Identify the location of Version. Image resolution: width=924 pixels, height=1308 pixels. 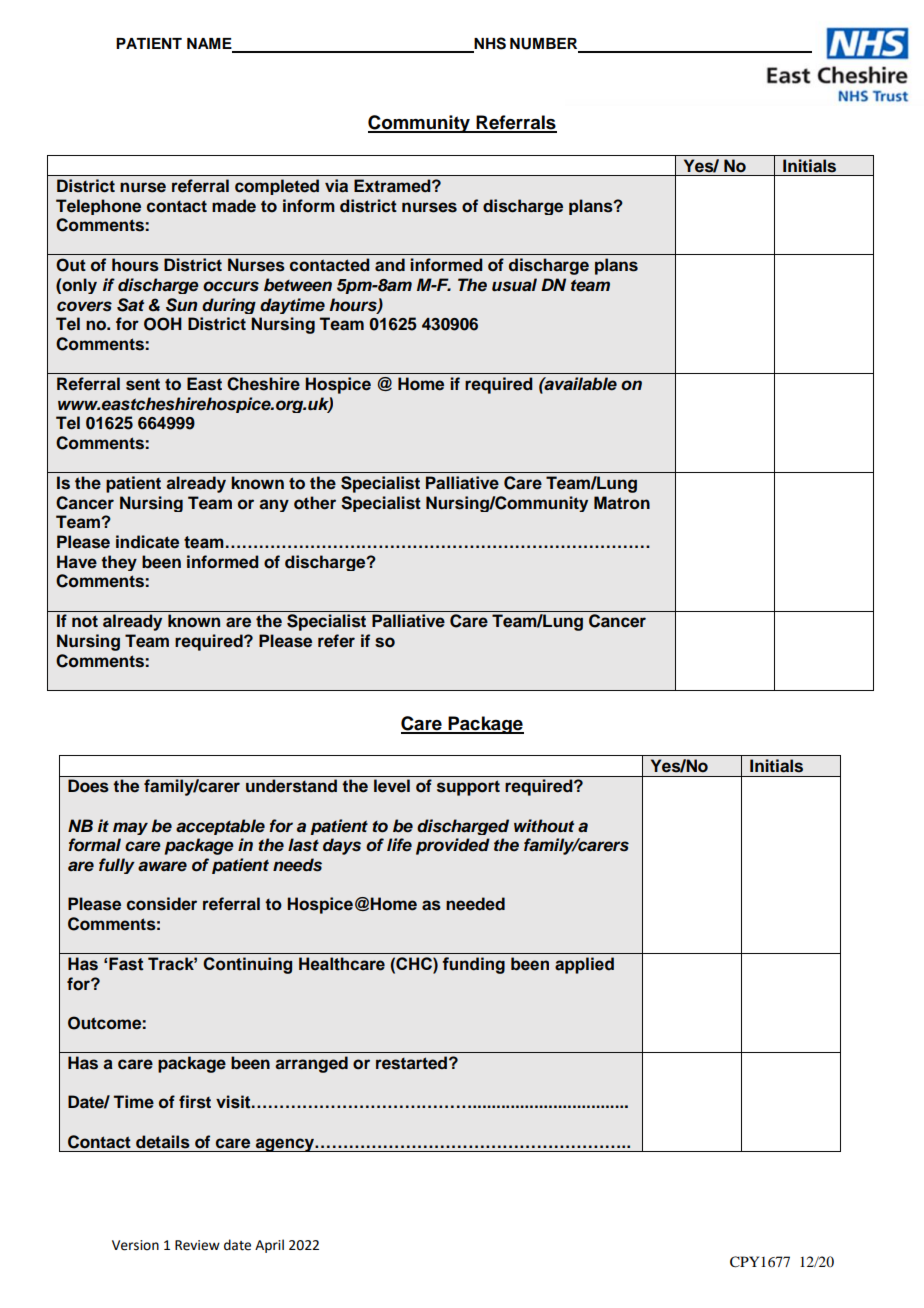
(135, 1245).
